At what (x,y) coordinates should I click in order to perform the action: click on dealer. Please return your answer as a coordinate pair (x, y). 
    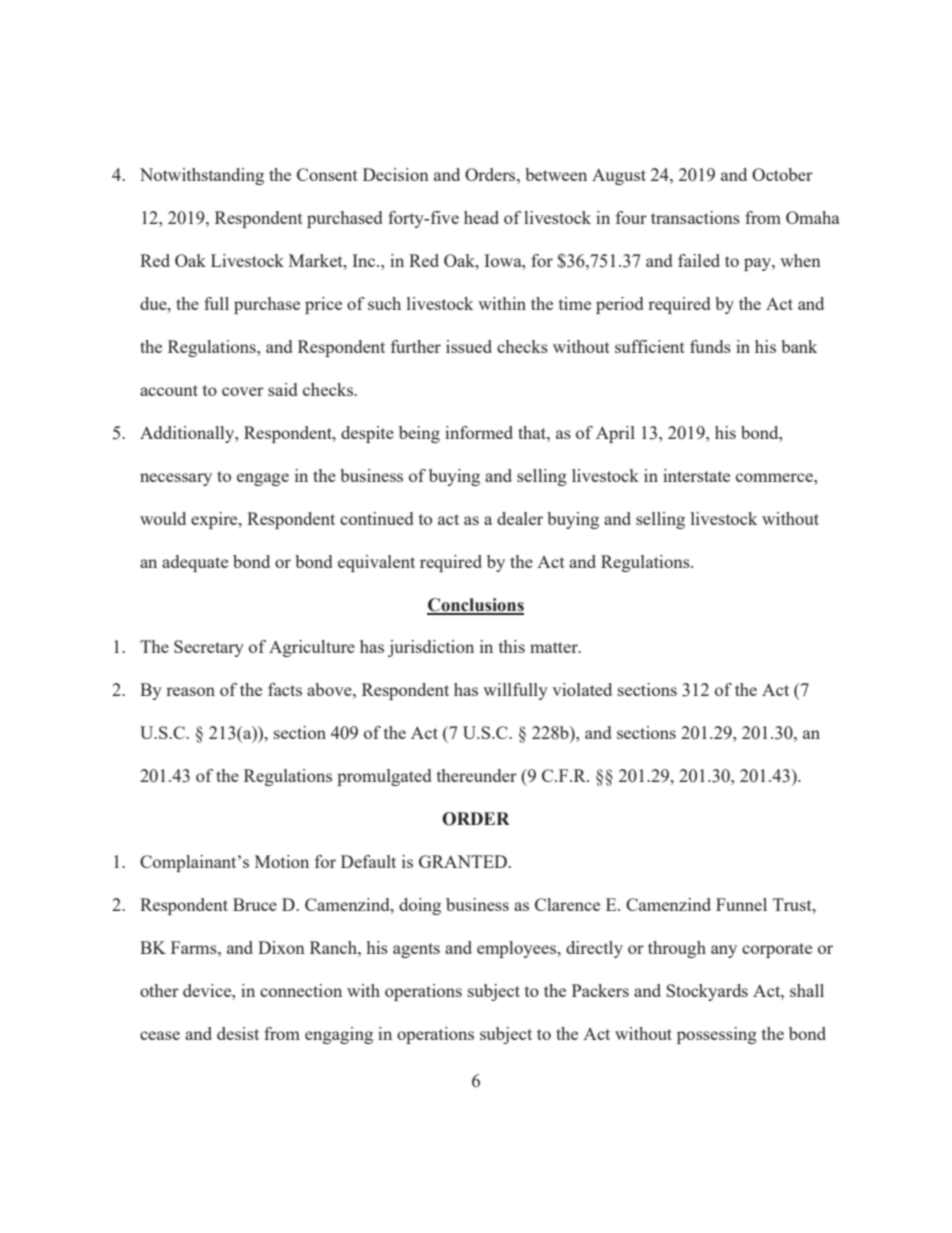
    Looking at the image, I should click on (520, 518).
